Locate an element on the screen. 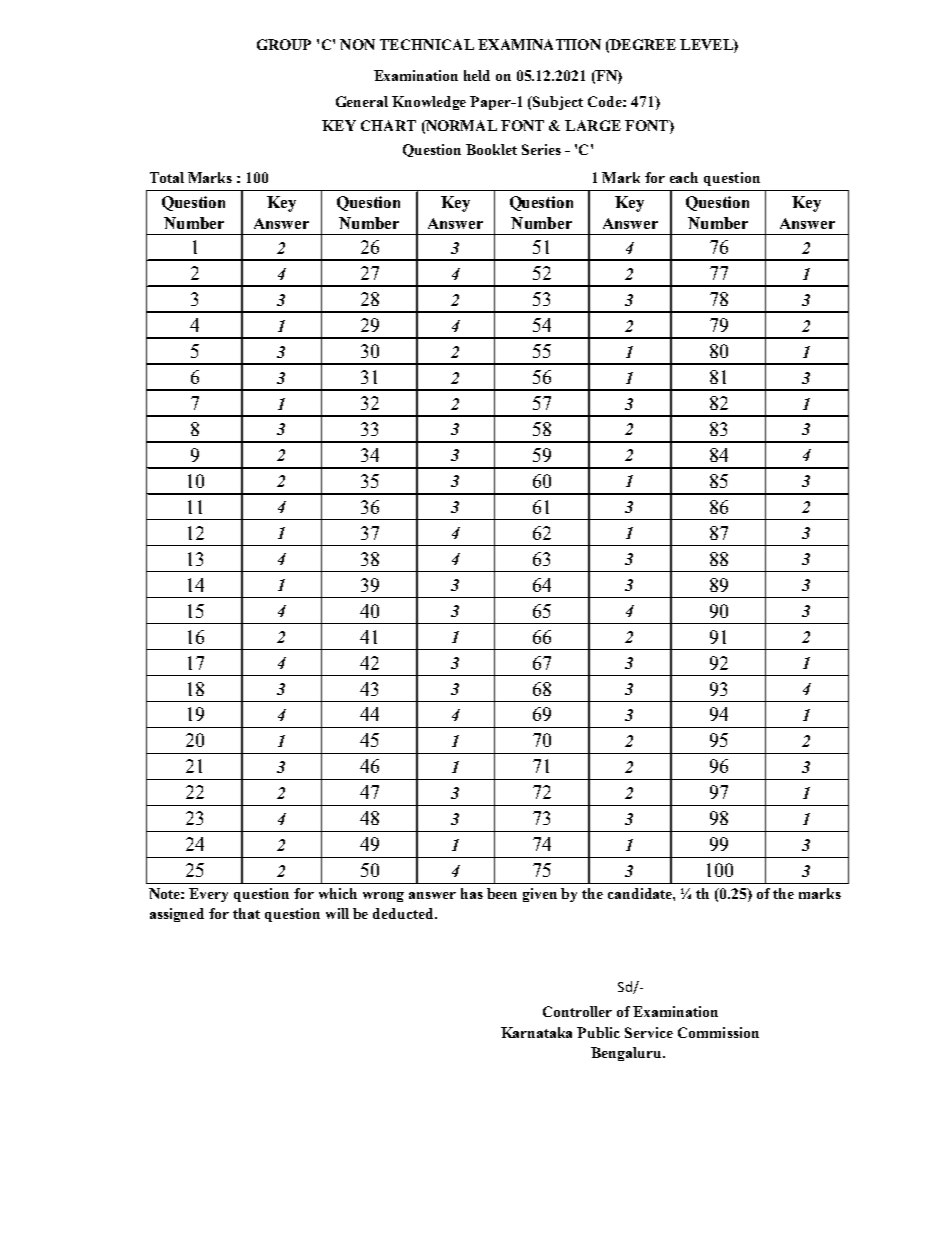 The image size is (952, 1233). LEVEL is located at coordinates (707, 46).
